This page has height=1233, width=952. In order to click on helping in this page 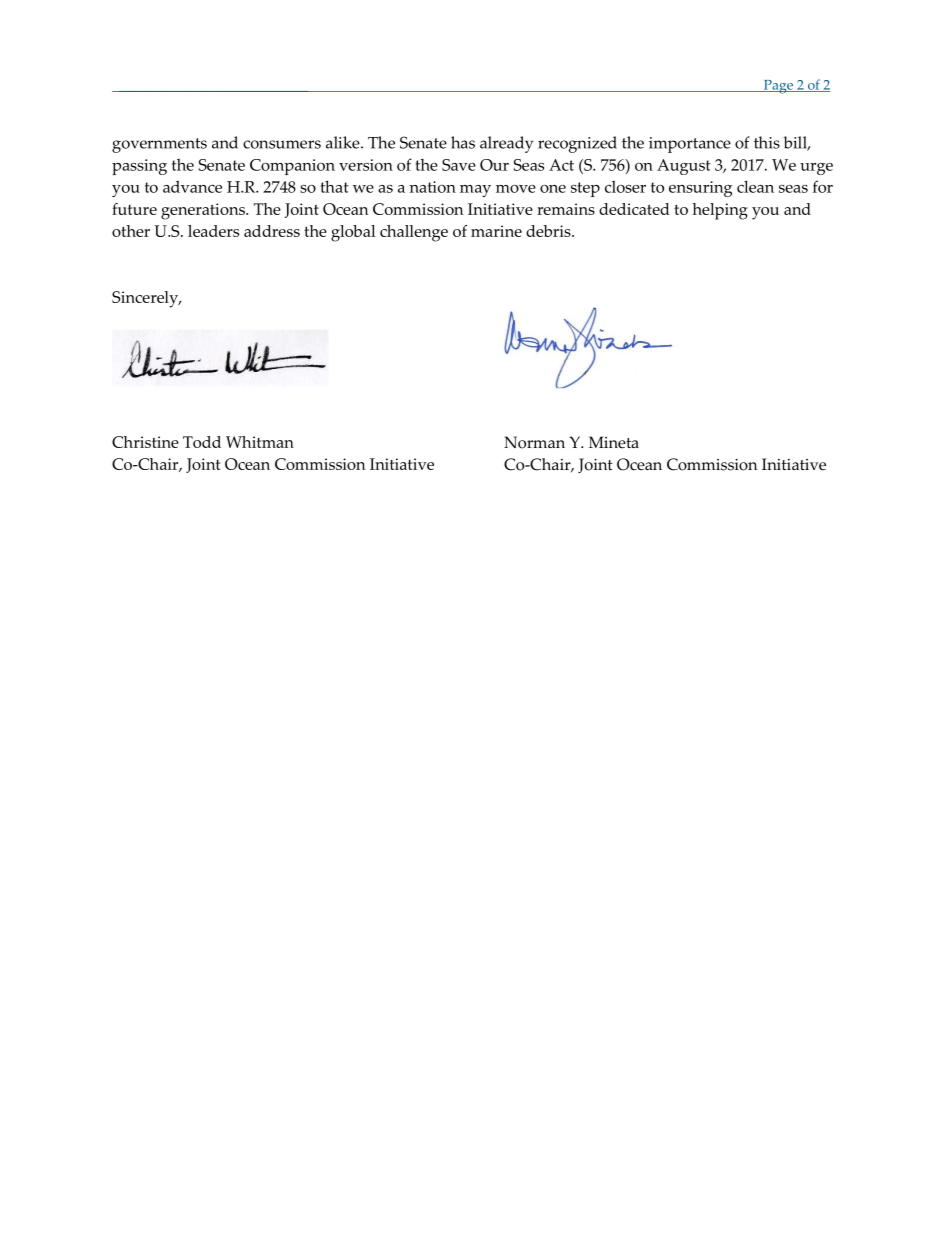, I will do `click(720, 211)`.
